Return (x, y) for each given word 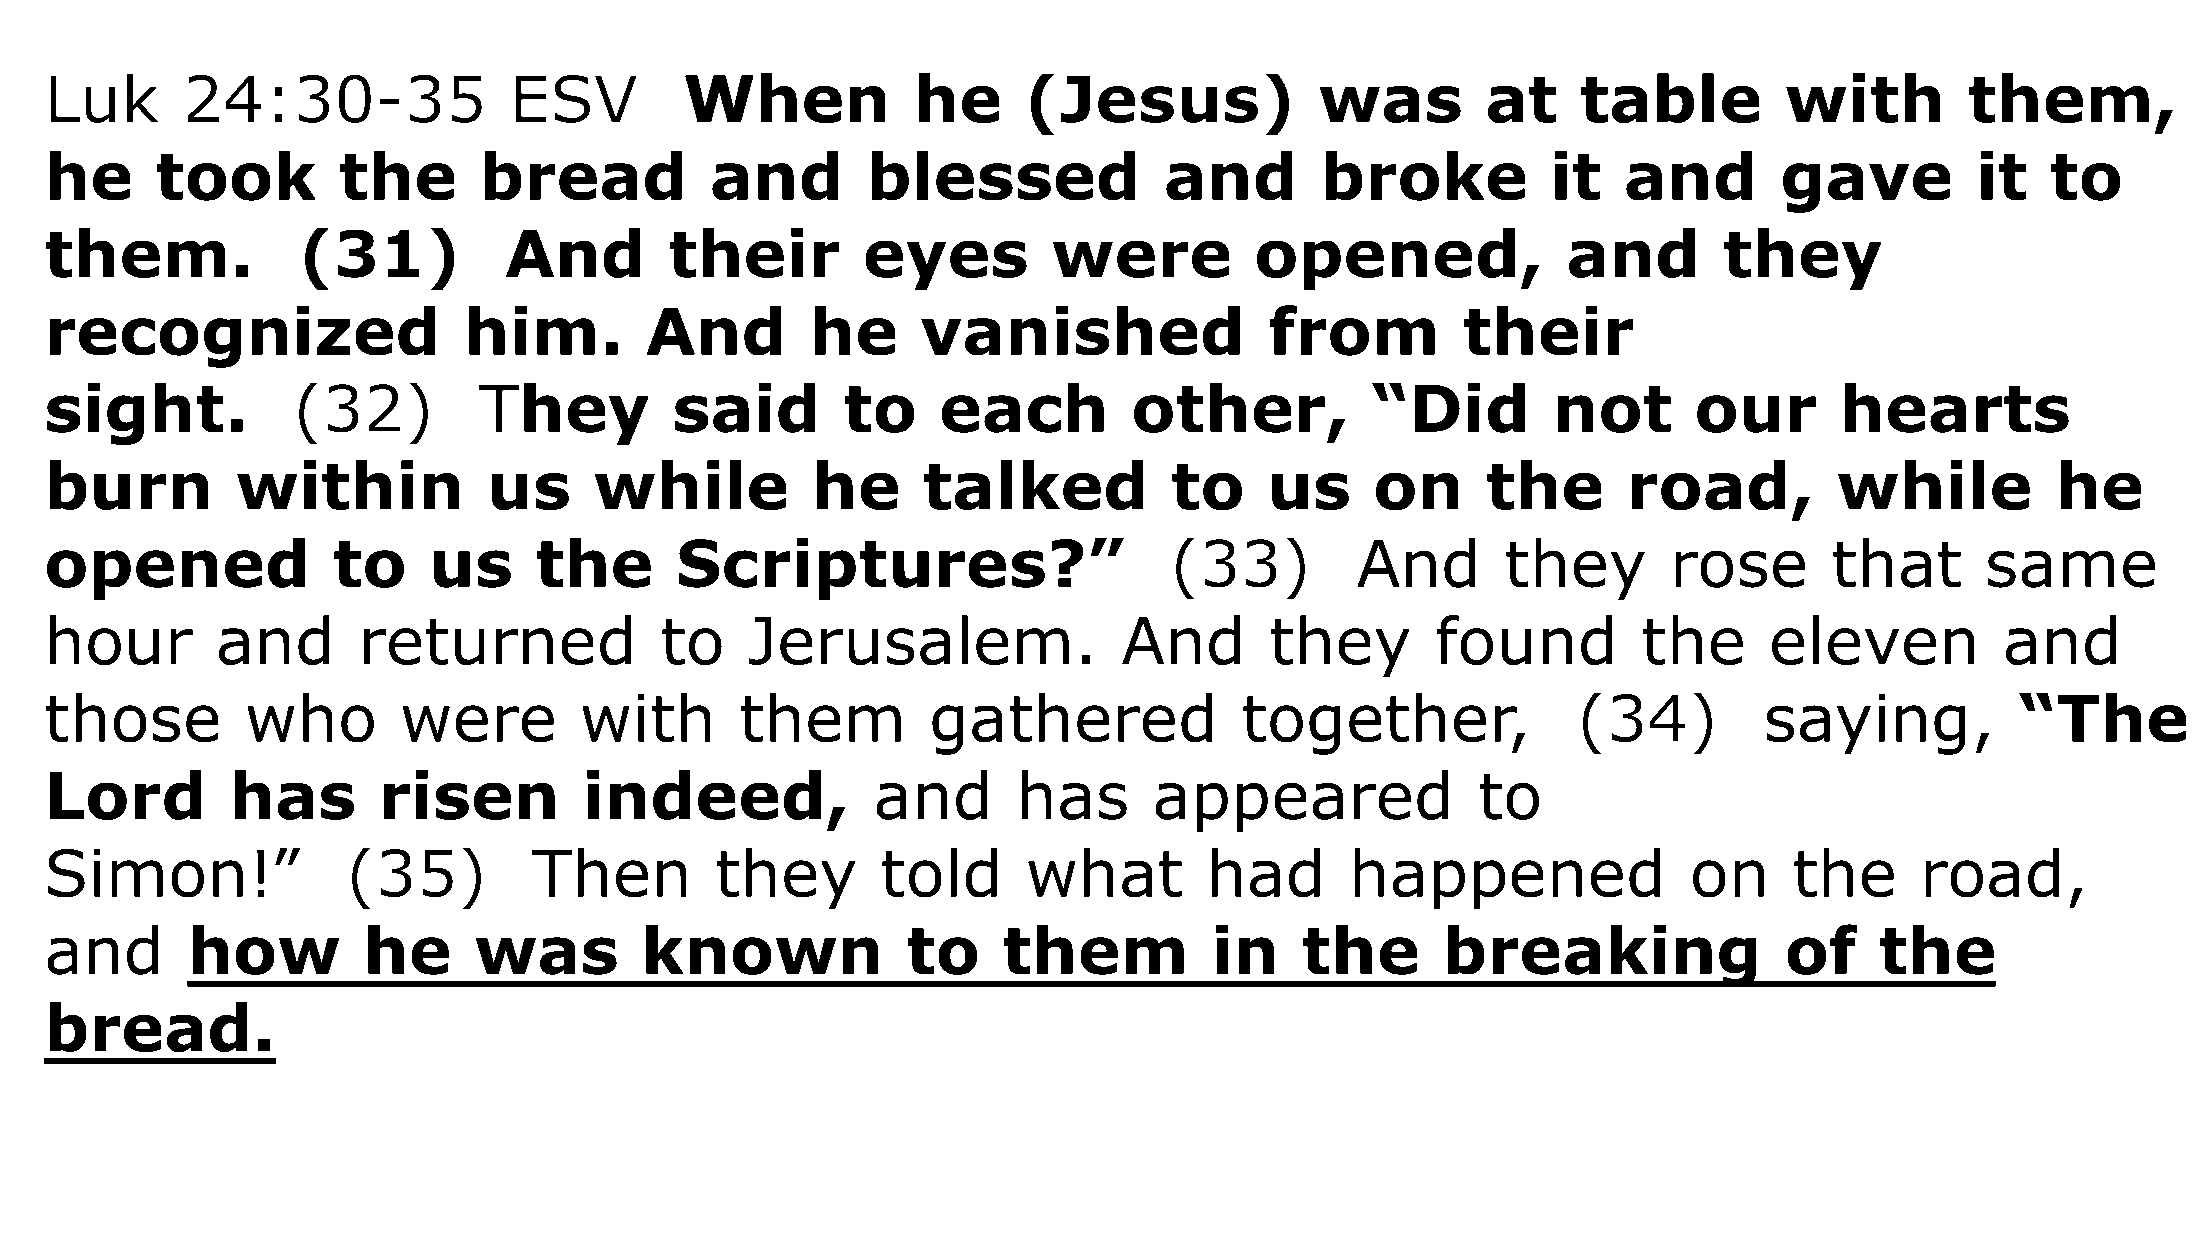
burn (128, 485)
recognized (242, 336)
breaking (1602, 955)
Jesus (1159, 99)
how (265, 949)
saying (1866, 724)
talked (1033, 485)
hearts (1956, 407)
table (1670, 98)
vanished (1080, 330)
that (1897, 563)
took (236, 175)
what (1105, 872)
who (310, 717)
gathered (1072, 723)
